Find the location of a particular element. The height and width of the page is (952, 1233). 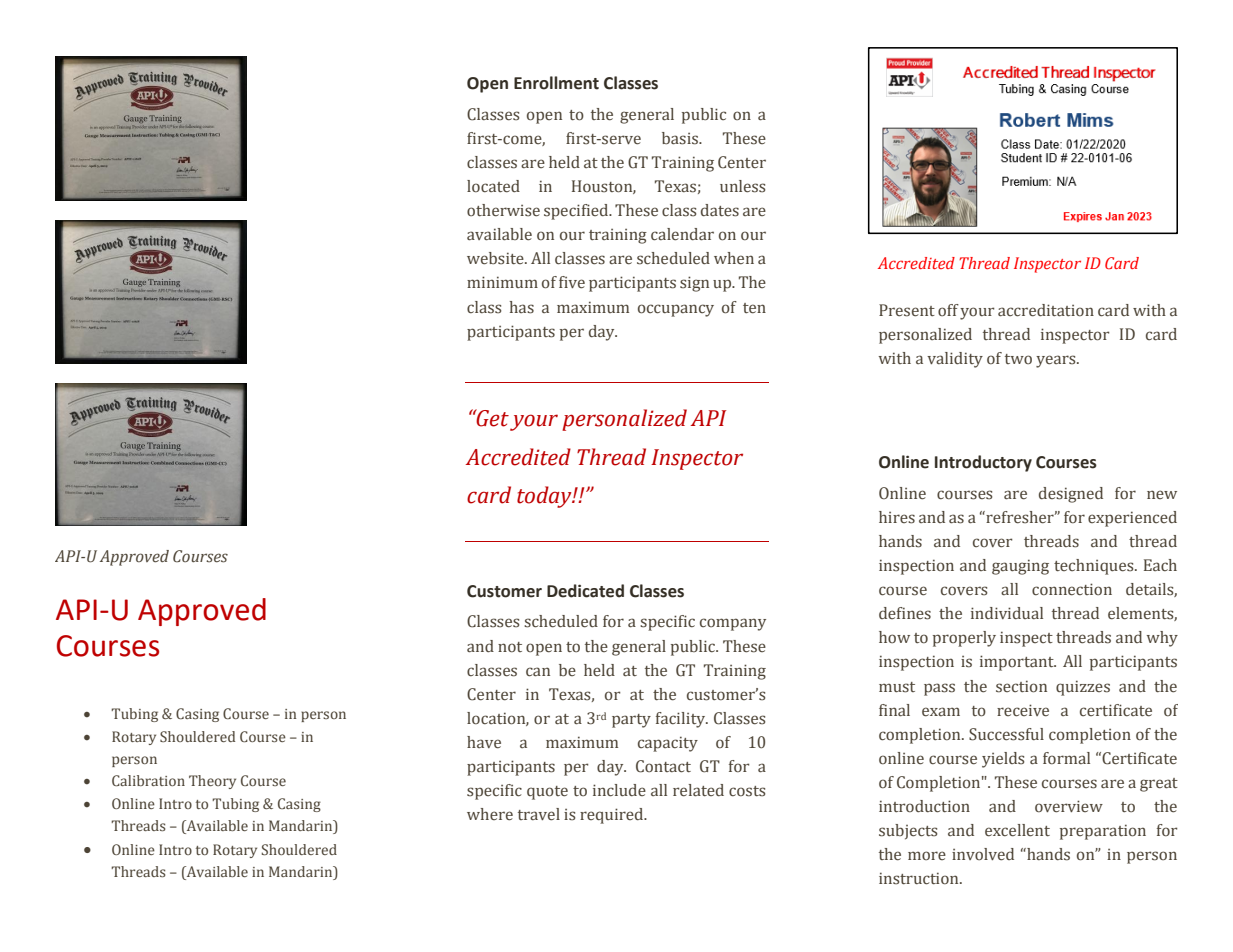

new is located at coordinates (1162, 494).
